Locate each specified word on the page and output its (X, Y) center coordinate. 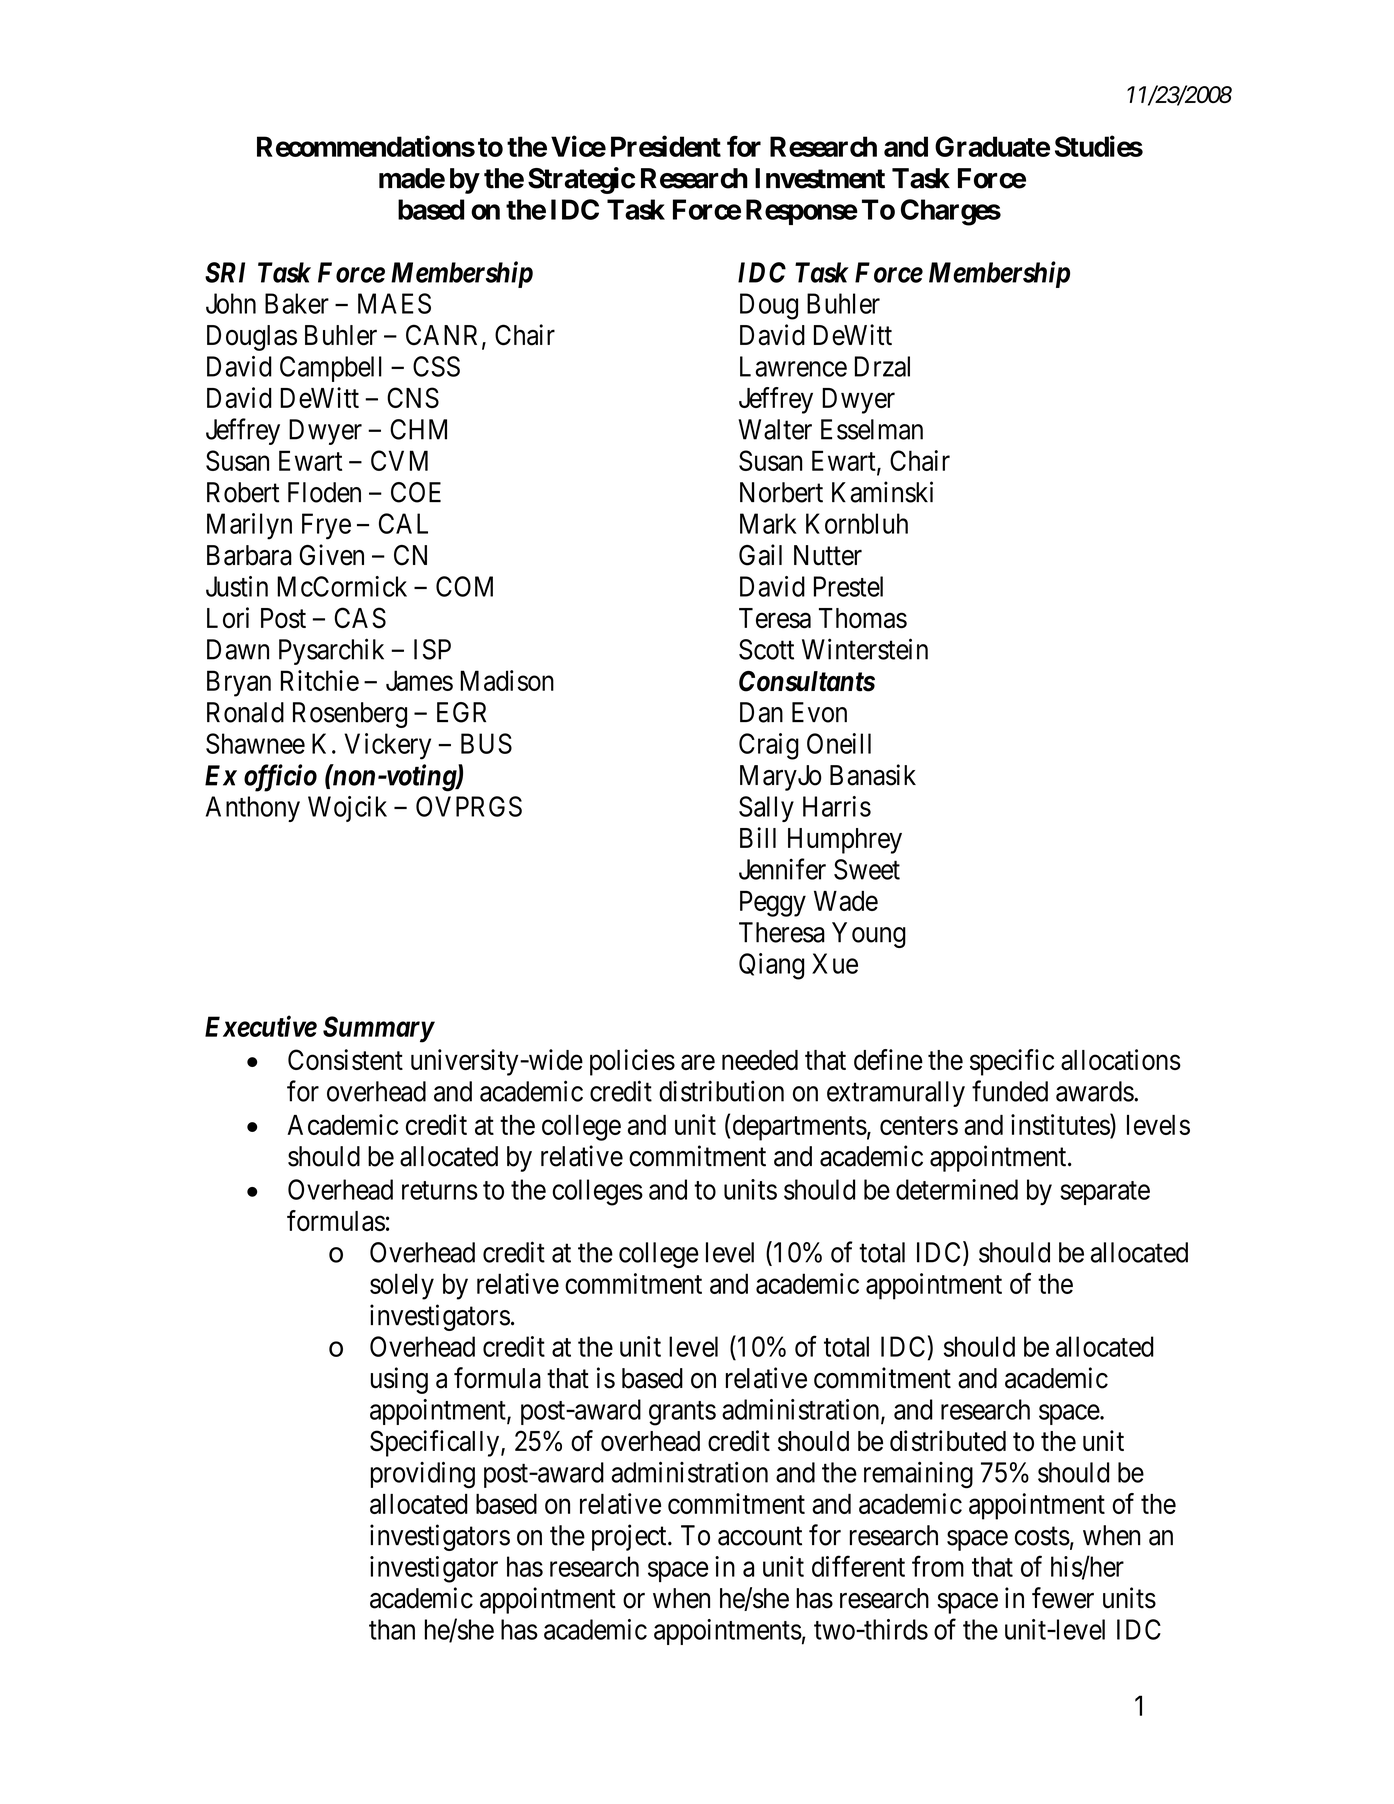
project (630, 1537)
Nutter (828, 555)
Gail (760, 555)
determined (957, 1189)
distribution (721, 1091)
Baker (297, 303)
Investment (820, 178)
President (666, 146)
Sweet (867, 869)
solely (402, 1286)
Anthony (253, 809)
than (392, 1629)
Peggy (773, 904)
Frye (326, 526)
